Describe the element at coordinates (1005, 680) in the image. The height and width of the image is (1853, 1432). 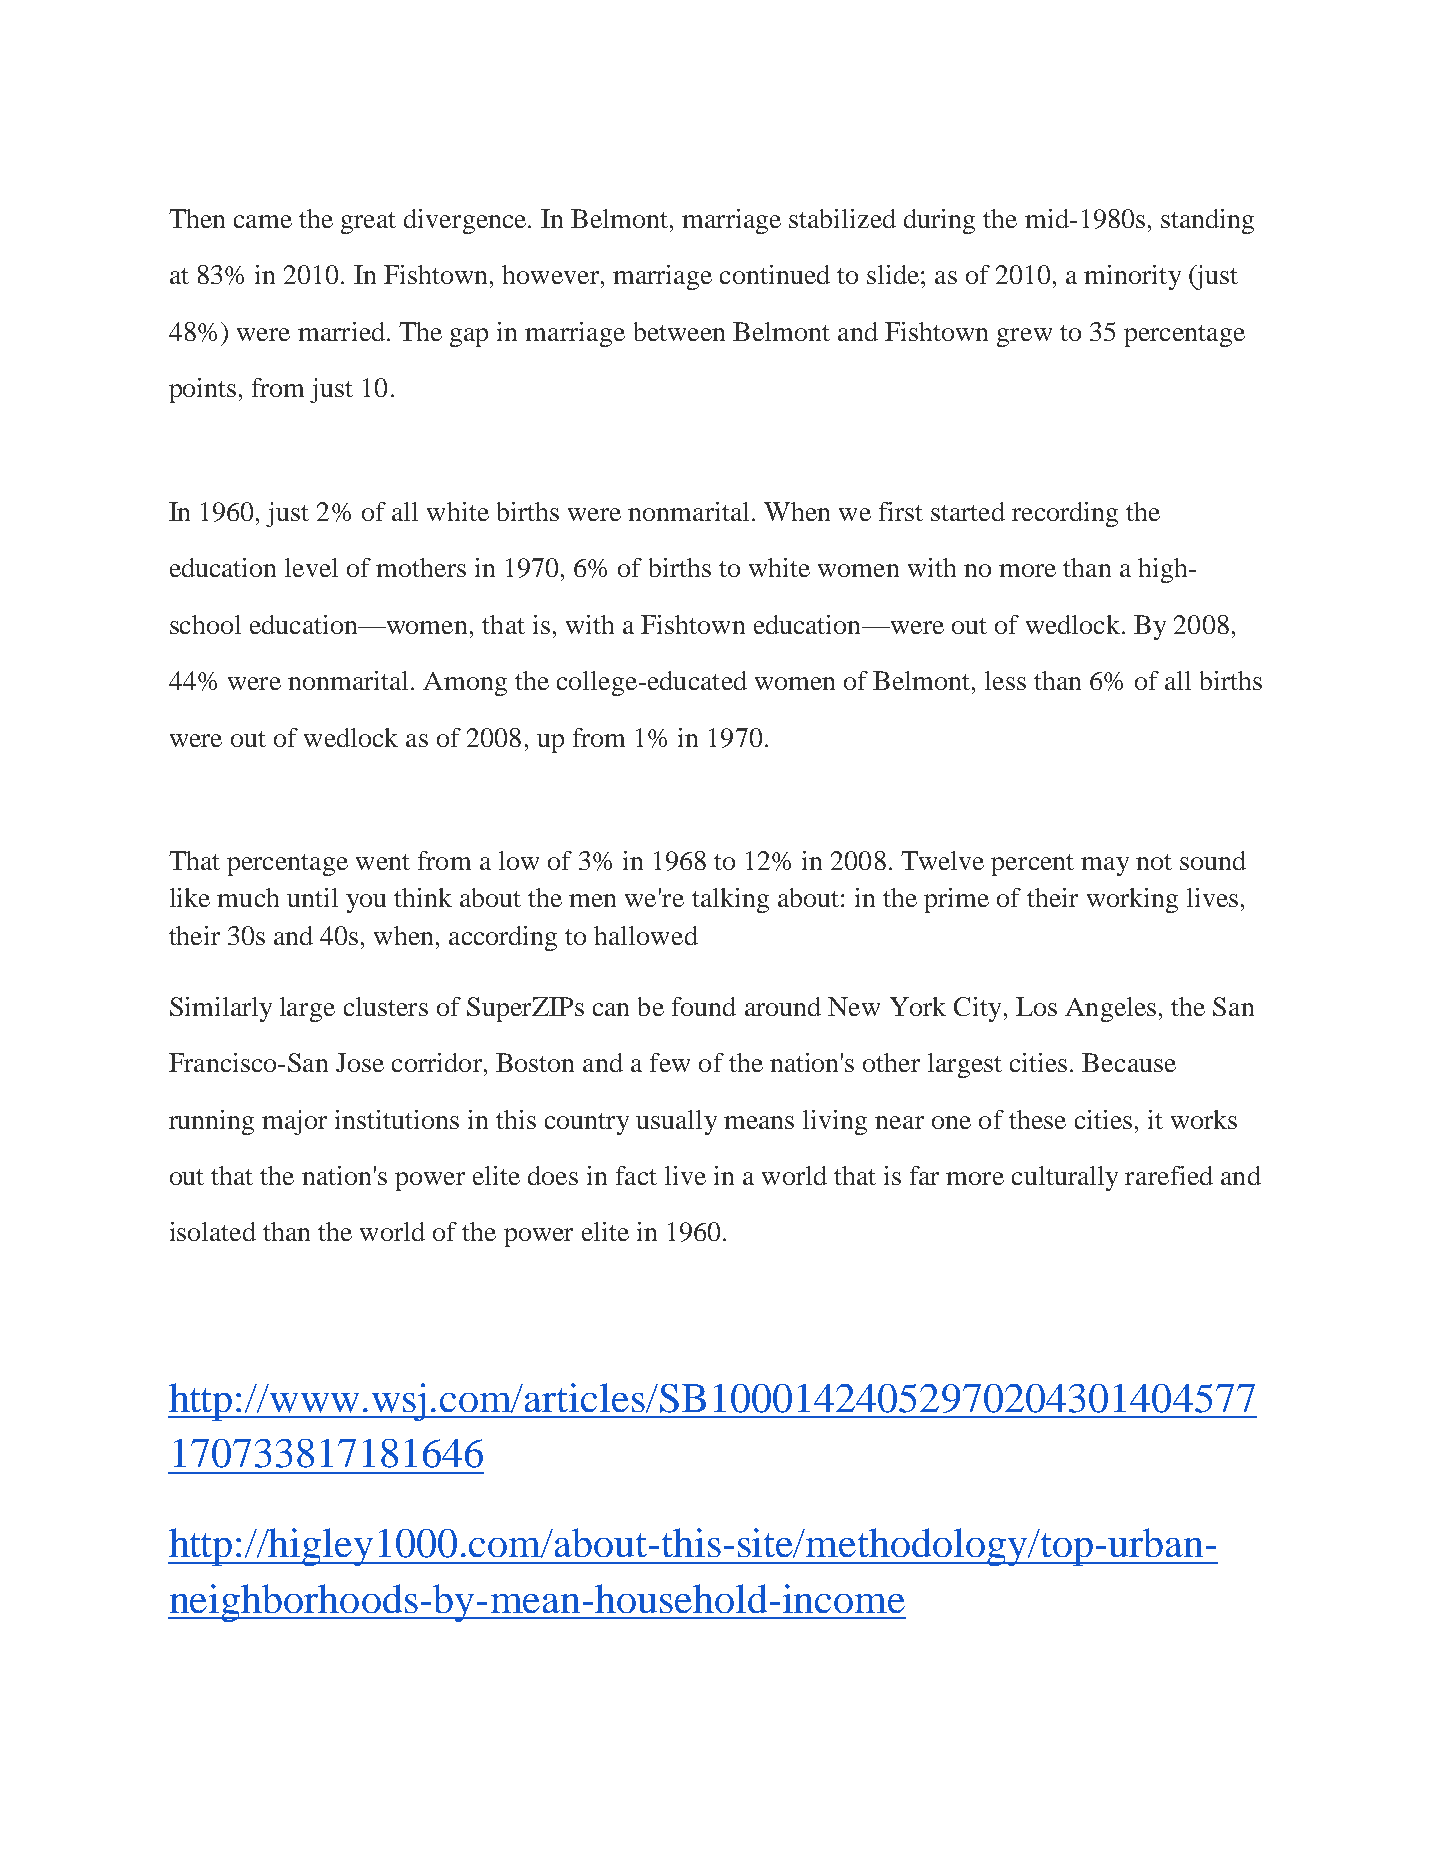
I see `less` at that location.
